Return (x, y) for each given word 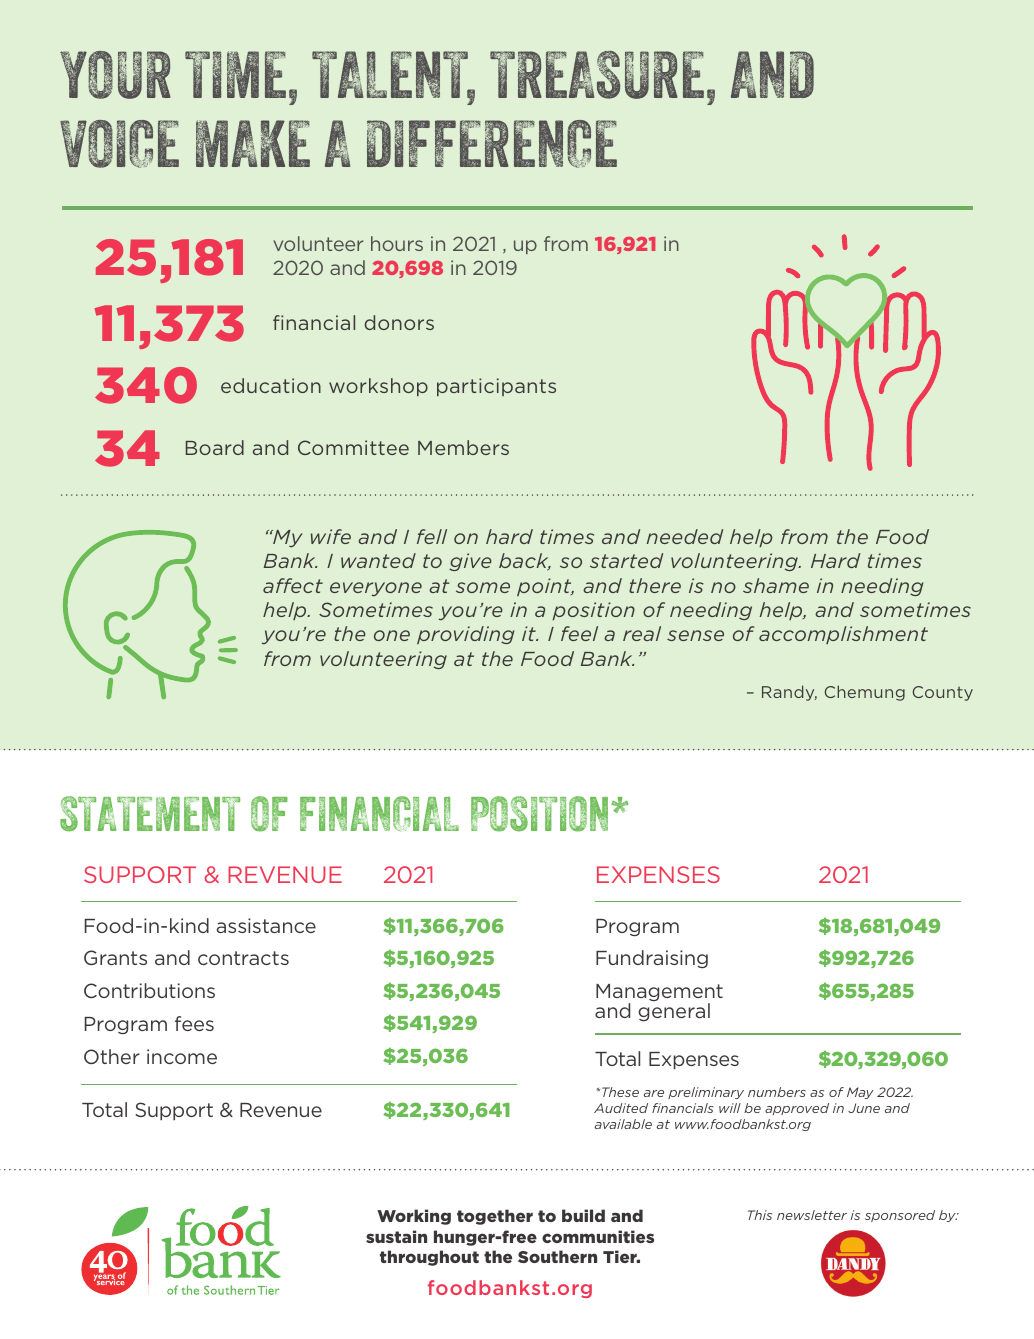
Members (463, 447)
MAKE (253, 143)
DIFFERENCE (492, 144)
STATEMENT (150, 814)
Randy (789, 693)
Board (215, 447)
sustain (396, 1236)
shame (776, 585)
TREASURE (597, 75)
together (495, 1217)
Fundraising (652, 959)
